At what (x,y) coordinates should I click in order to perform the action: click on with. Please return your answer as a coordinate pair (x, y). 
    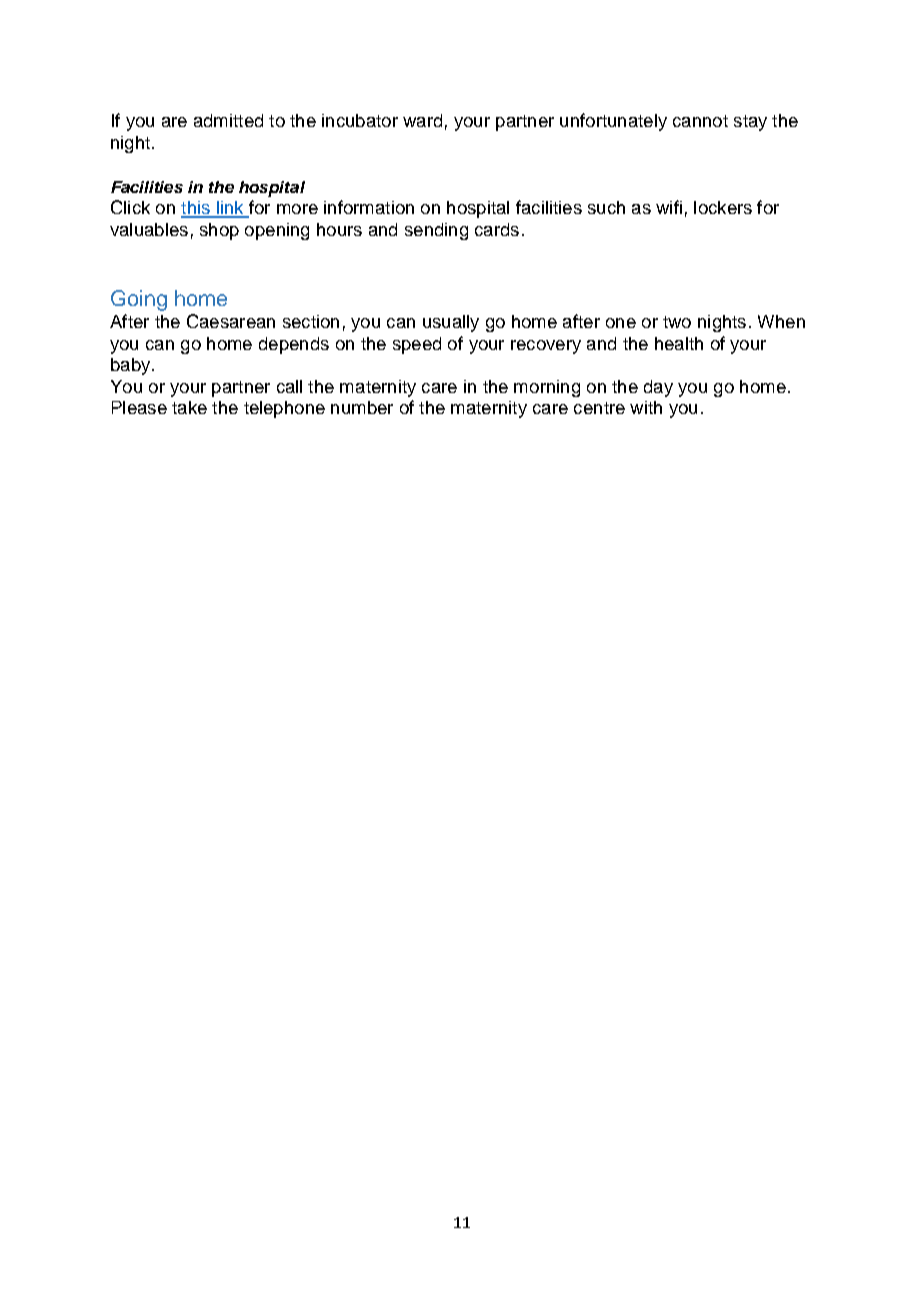
    Looking at the image, I should click on (646, 407).
